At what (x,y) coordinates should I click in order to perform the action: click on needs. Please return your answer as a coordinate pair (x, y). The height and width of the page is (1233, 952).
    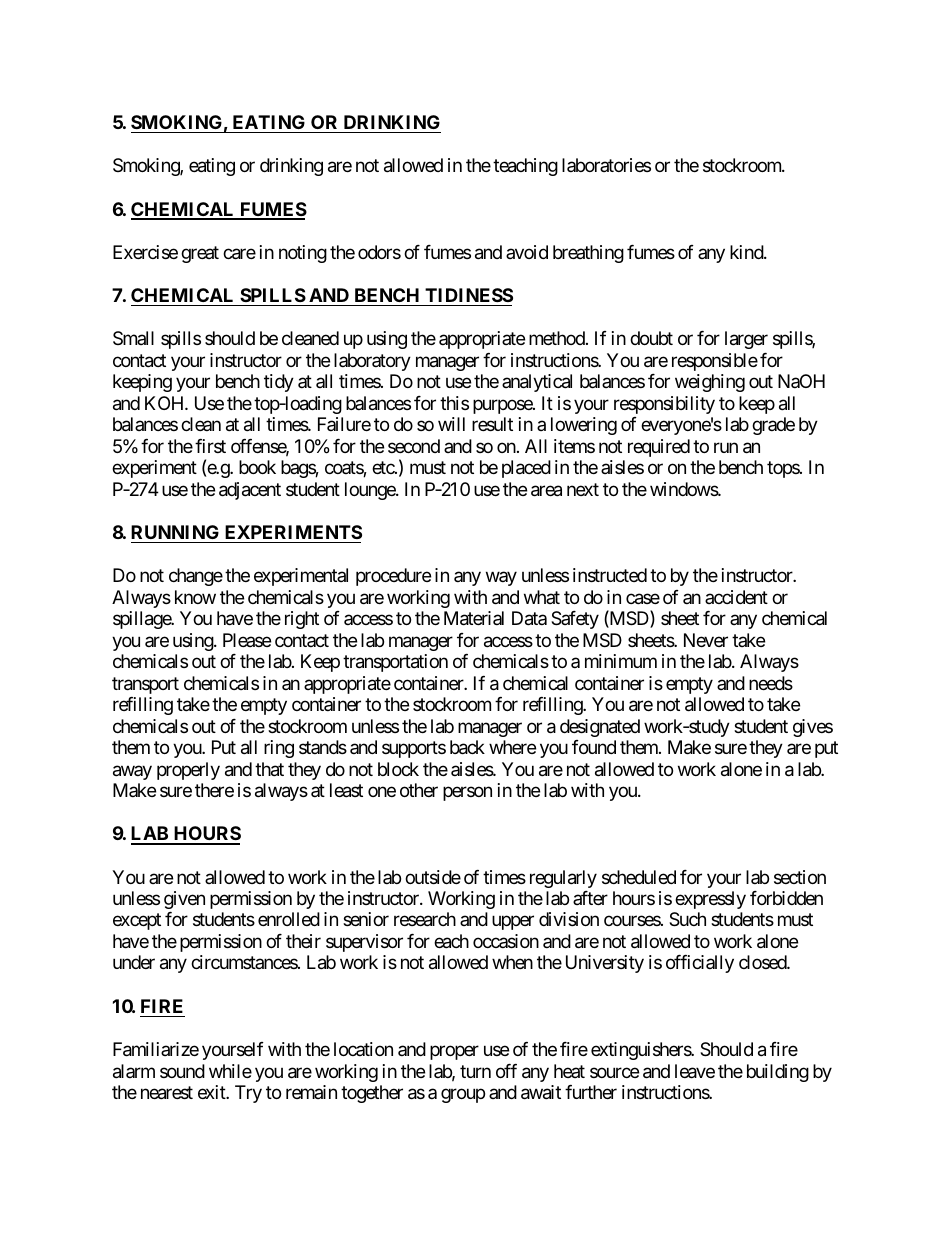
    Looking at the image, I should click on (771, 683).
